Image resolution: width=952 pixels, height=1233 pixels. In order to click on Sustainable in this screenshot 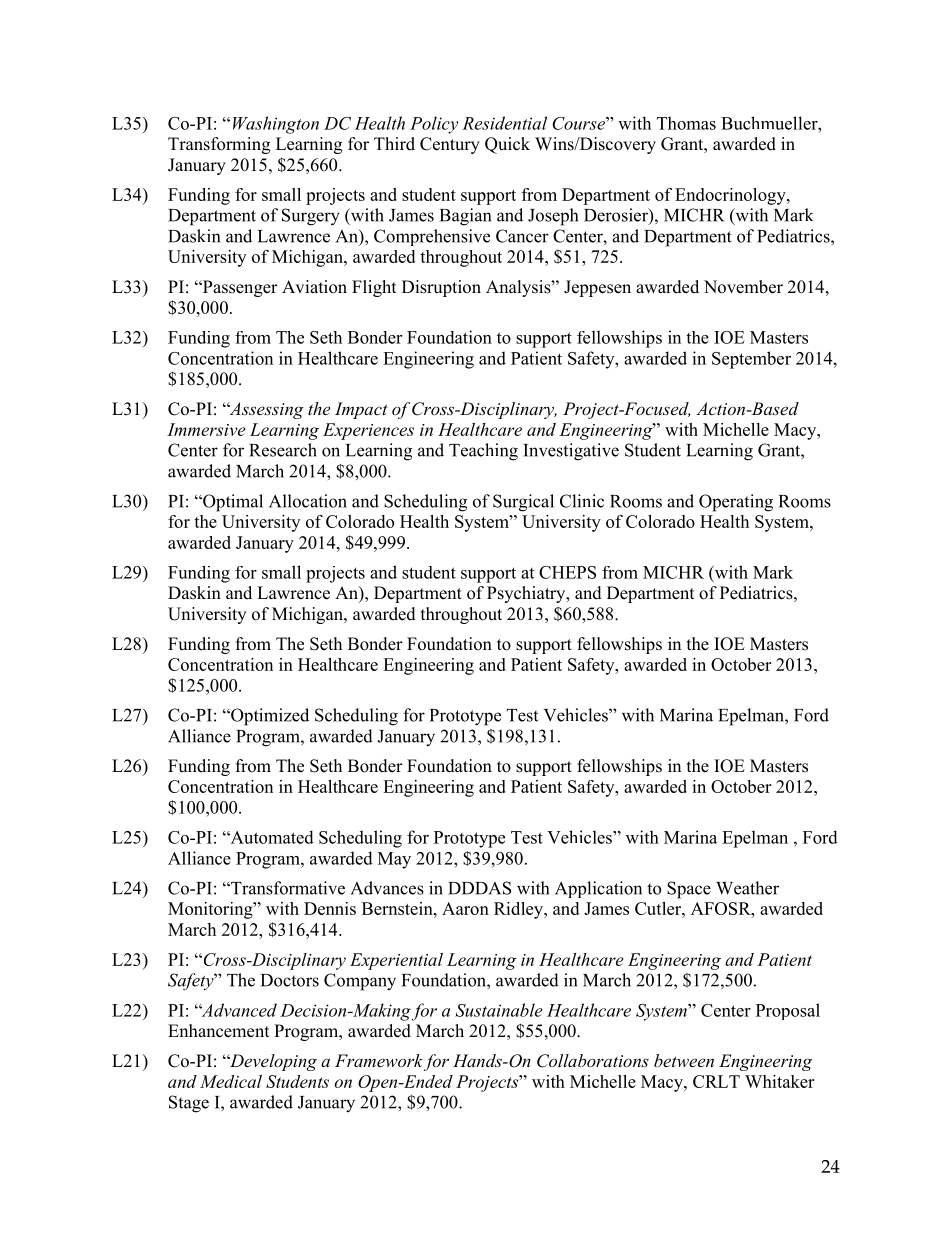, I will do `click(499, 1010)`.
